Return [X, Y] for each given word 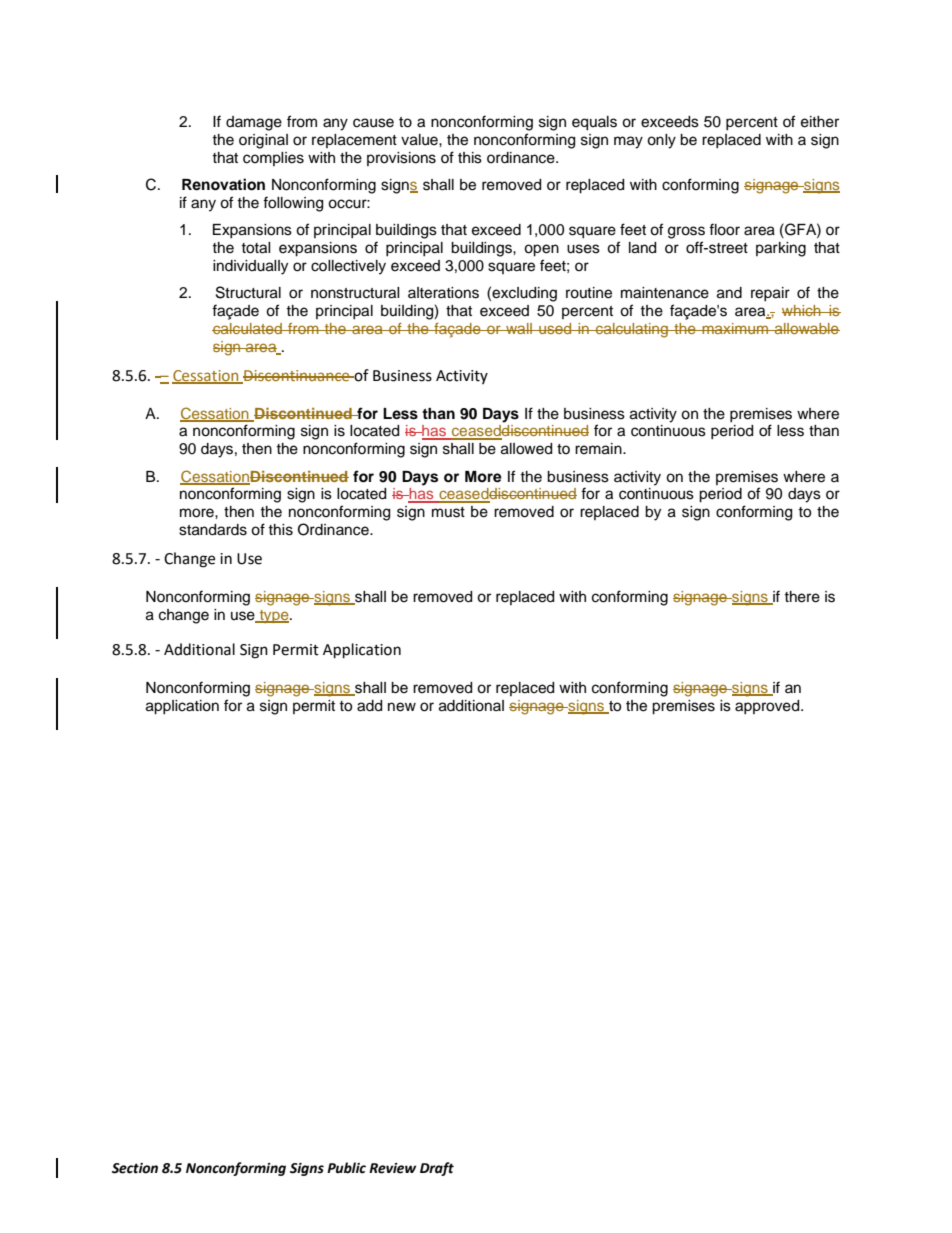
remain [599, 449]
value [420, 140]
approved [768, 707]
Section [135, 1168]
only [661, 141]
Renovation [223, 184]
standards [213, 530]
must [448, 512]
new [402, 707]
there [802, 597]
